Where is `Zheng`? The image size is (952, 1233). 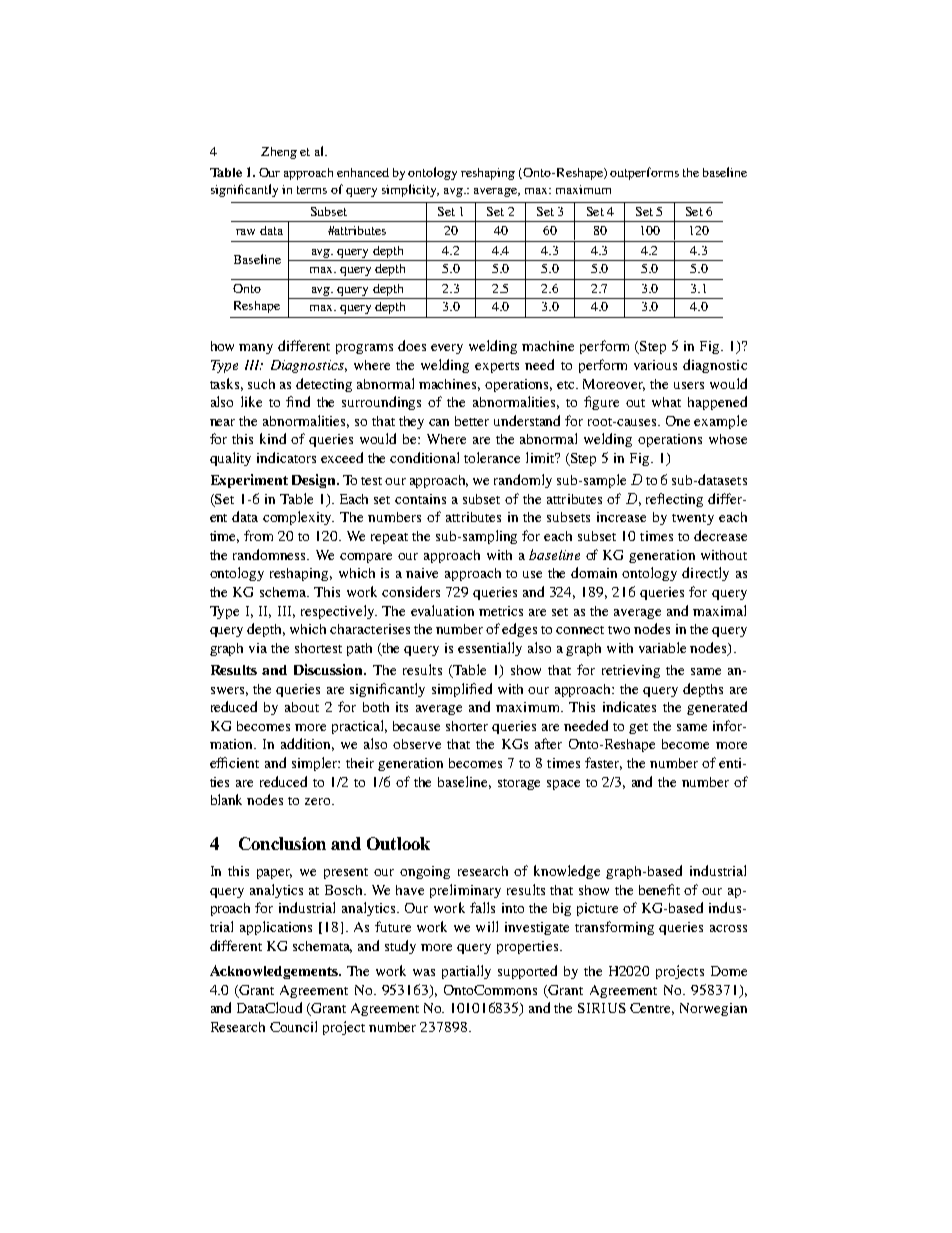
Zheng is located at coordinates (279, 153).
